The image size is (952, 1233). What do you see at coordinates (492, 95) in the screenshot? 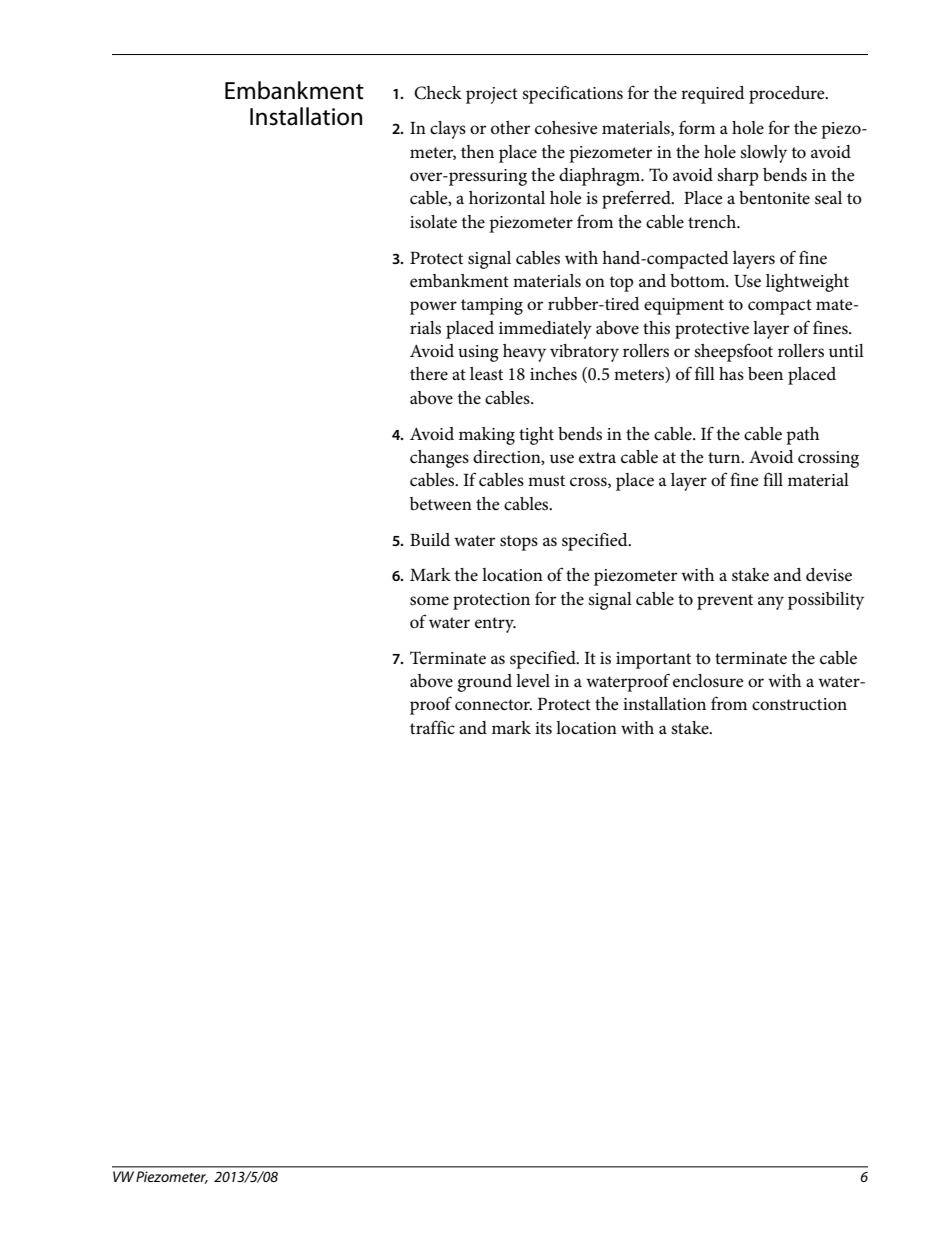
I see `project` at bounding box center [492, 95].
